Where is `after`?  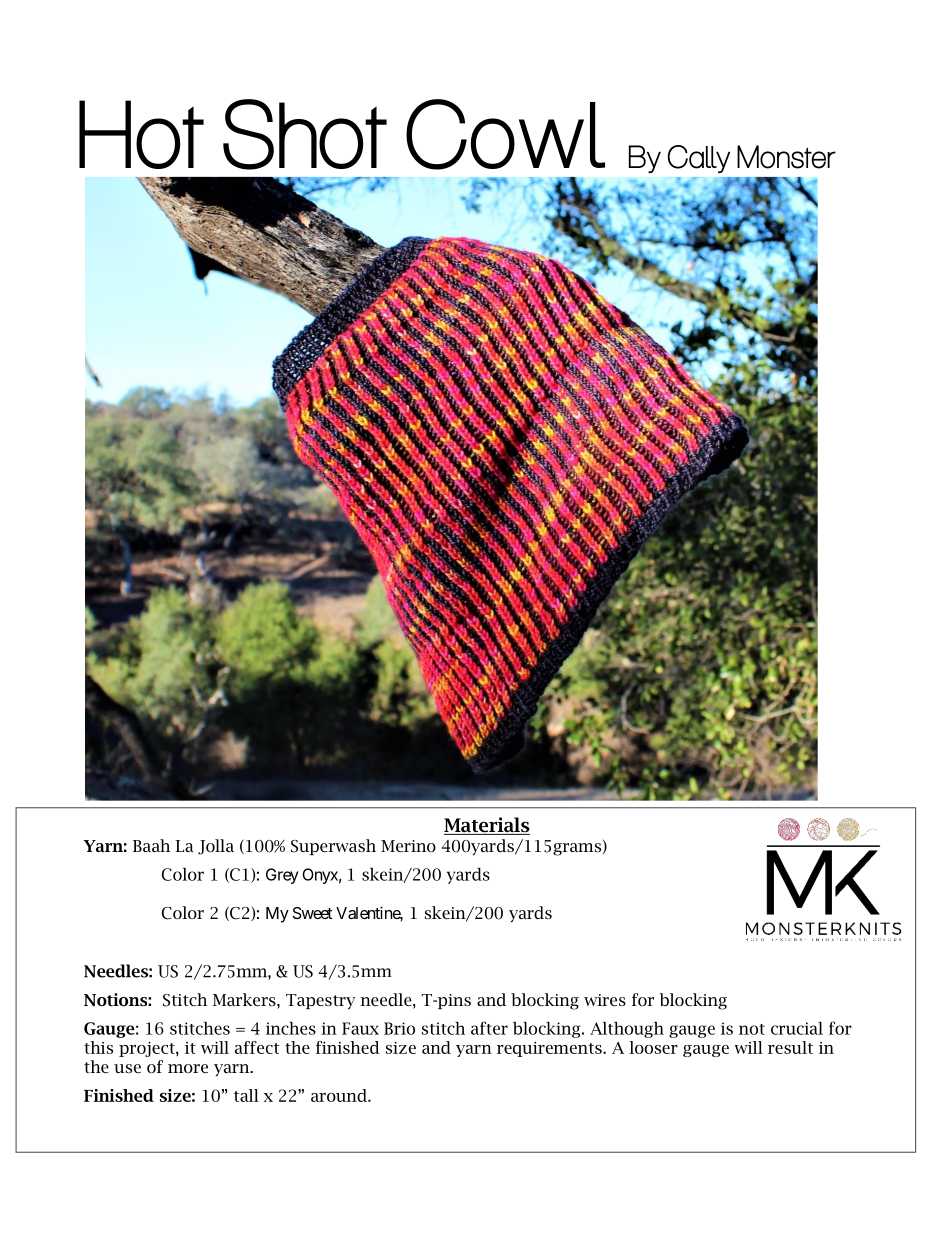
after is located at coordinates (489, 1028).
